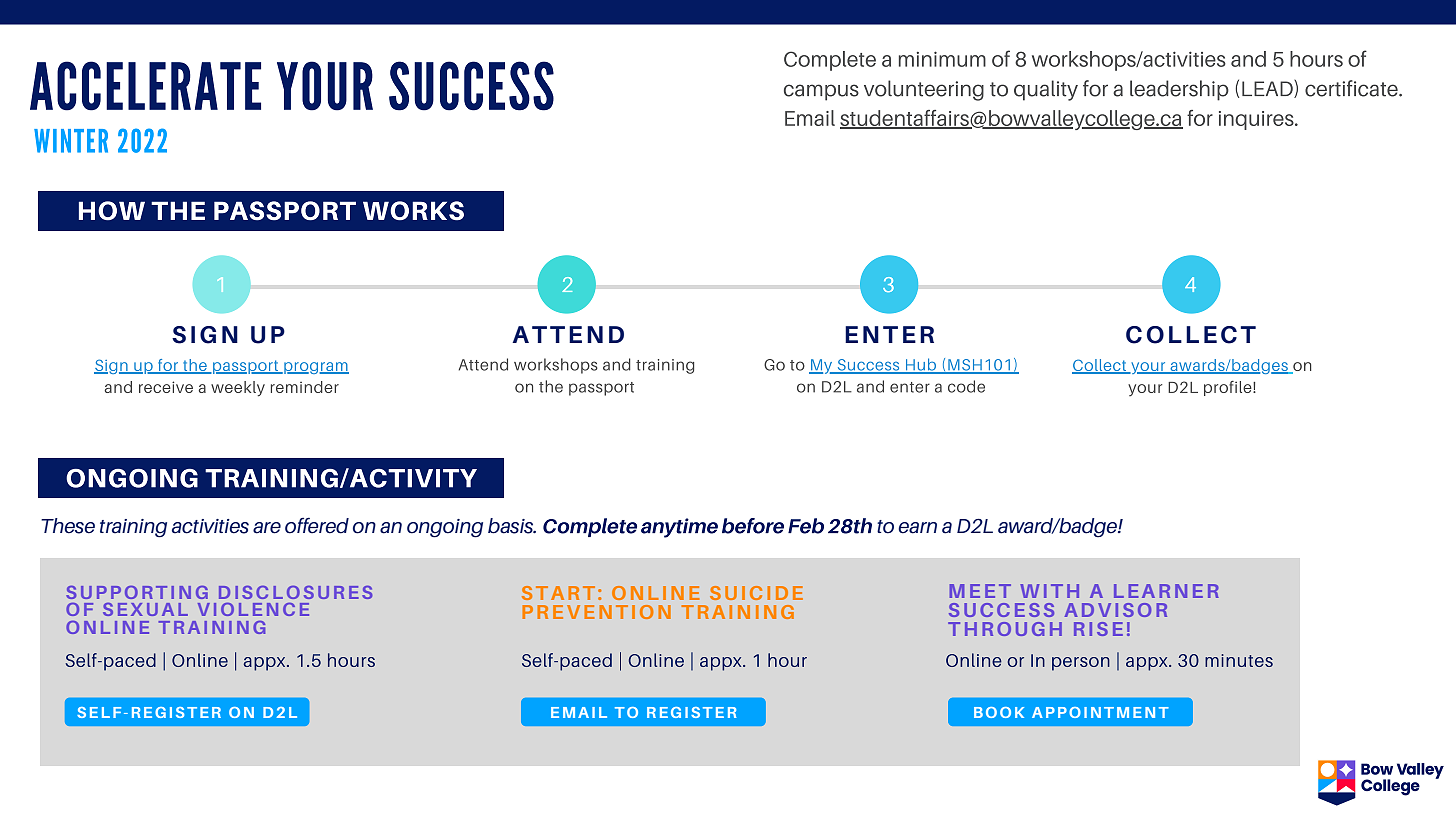  What do you see at coordinates (921, 365) in the screenshot?
I see `Hub` at bounding box center [921, 365].
